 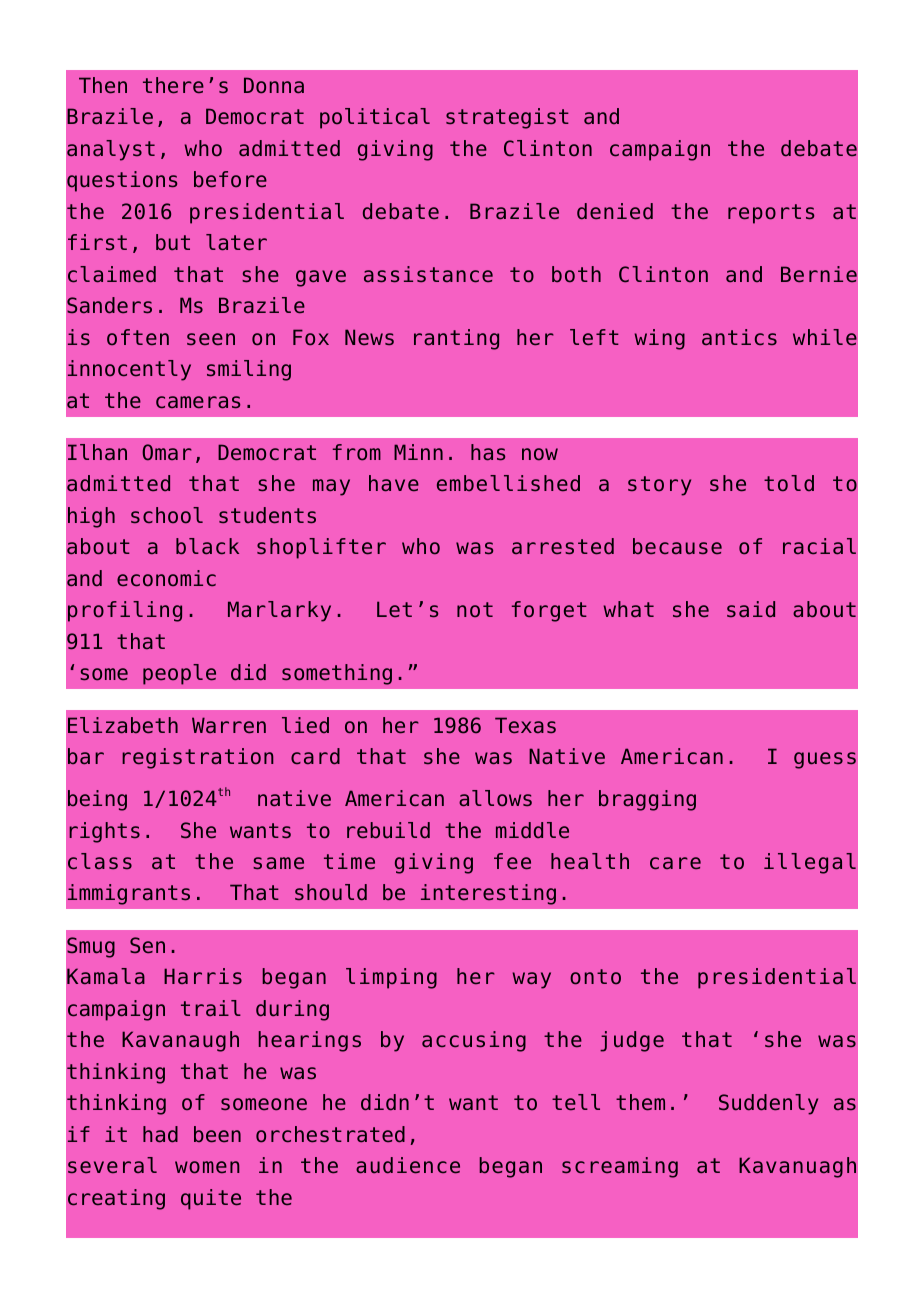 I want to click on reports, so click(x=771, y=214).
